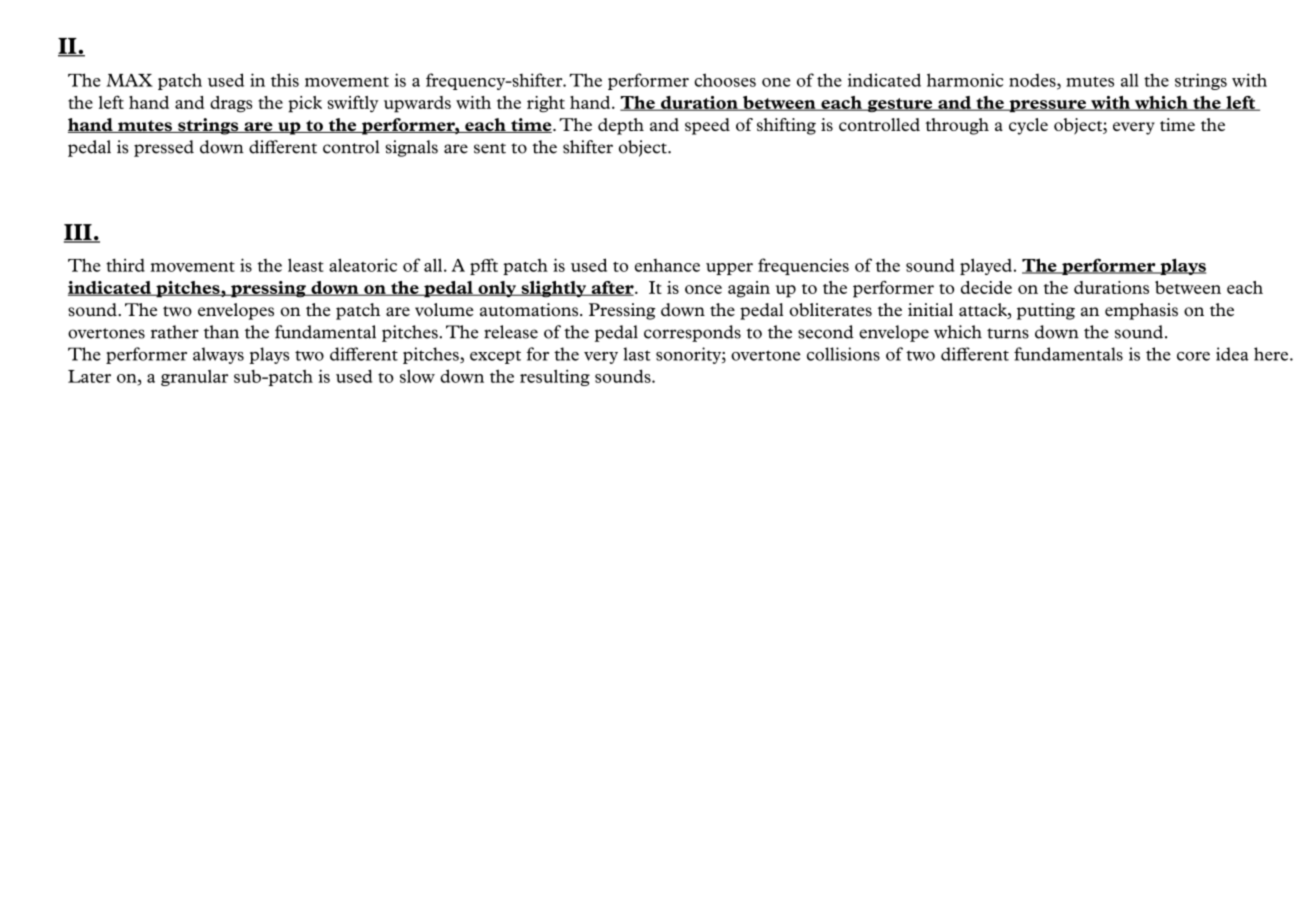 The width and height of the document is (1307, 924). I want to click on chooses, so click(725, 80).
